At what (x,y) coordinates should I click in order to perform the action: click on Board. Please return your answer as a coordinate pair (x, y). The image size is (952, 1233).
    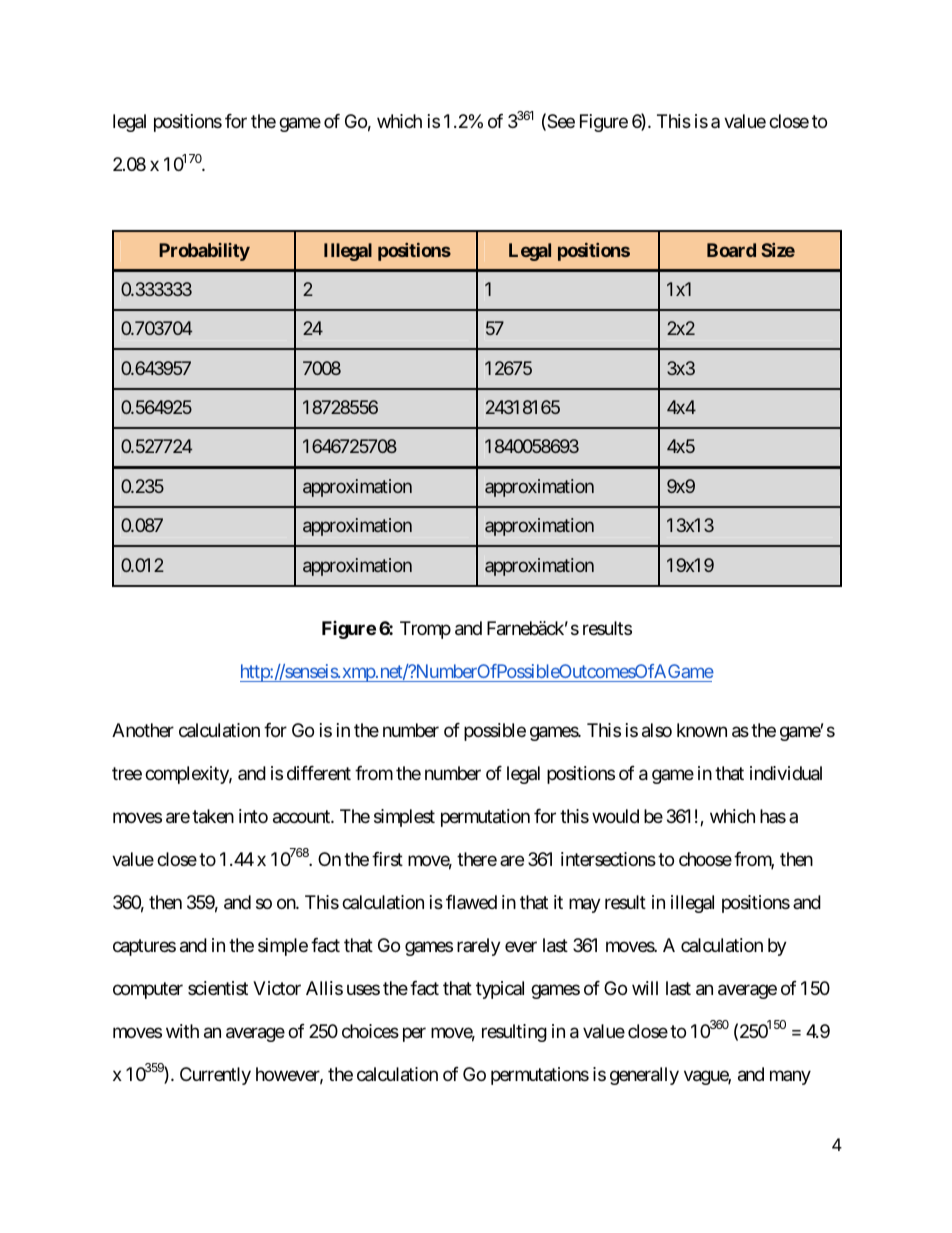
    Looking at the image, I should click on (731, 250).
